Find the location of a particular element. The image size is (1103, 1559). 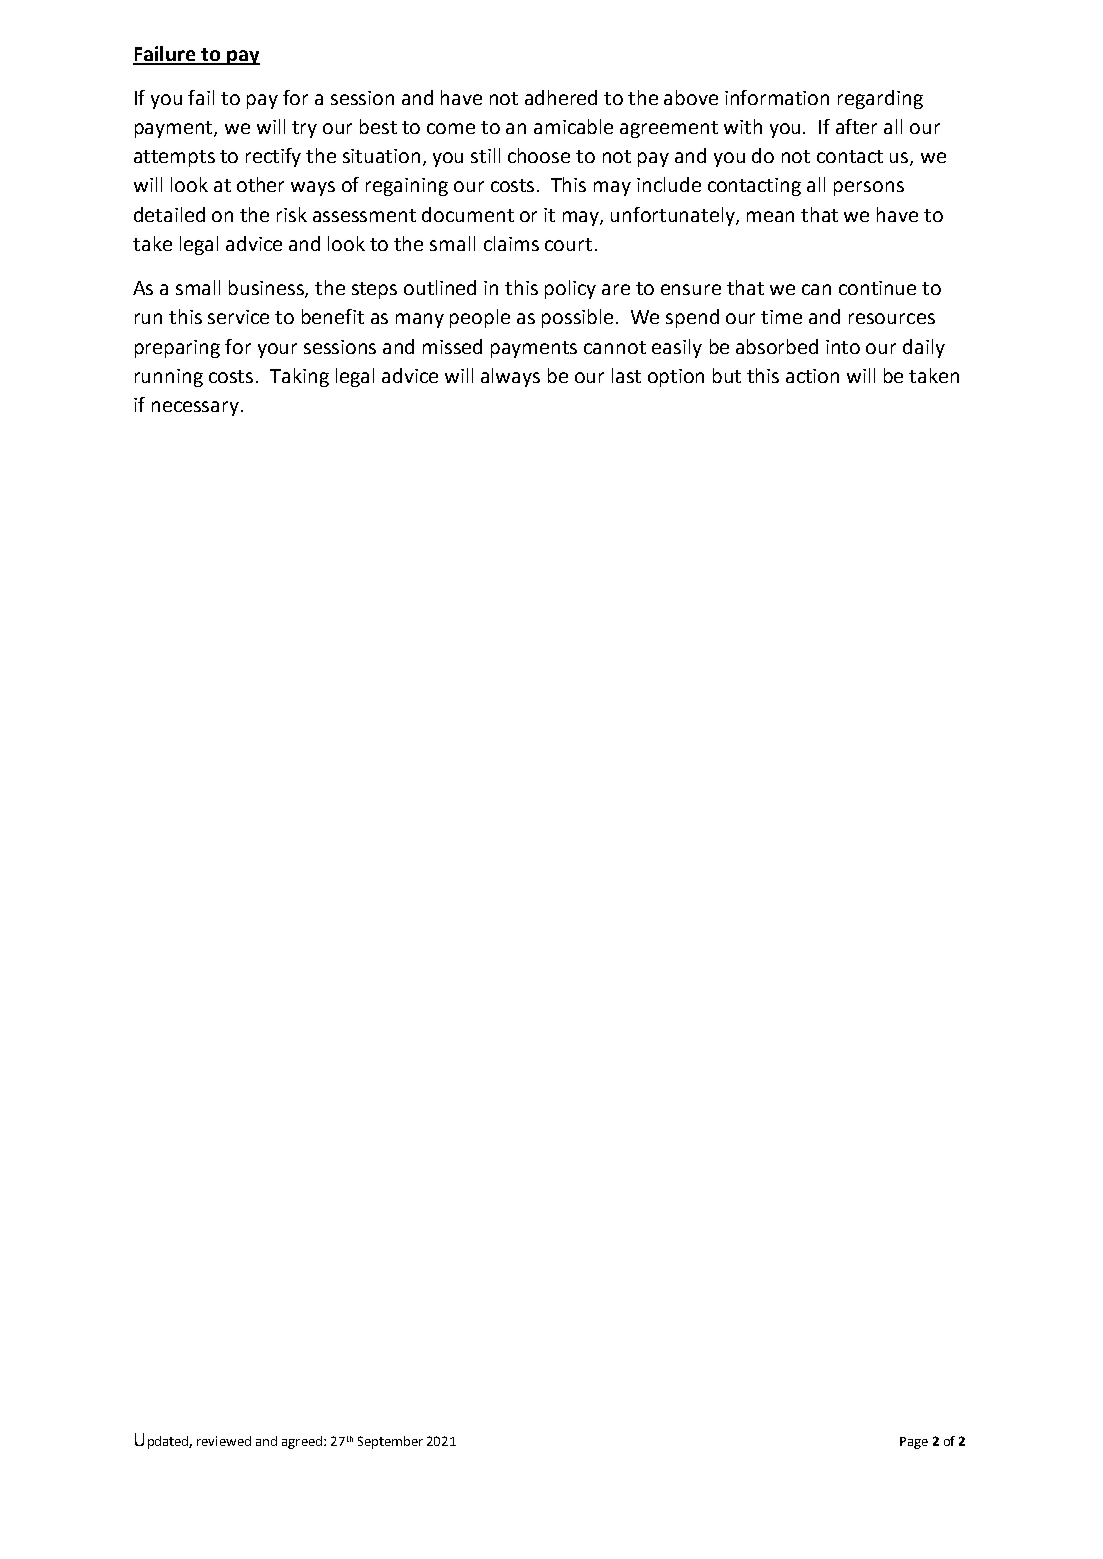

Page is located at coordinates (914, 1443).
